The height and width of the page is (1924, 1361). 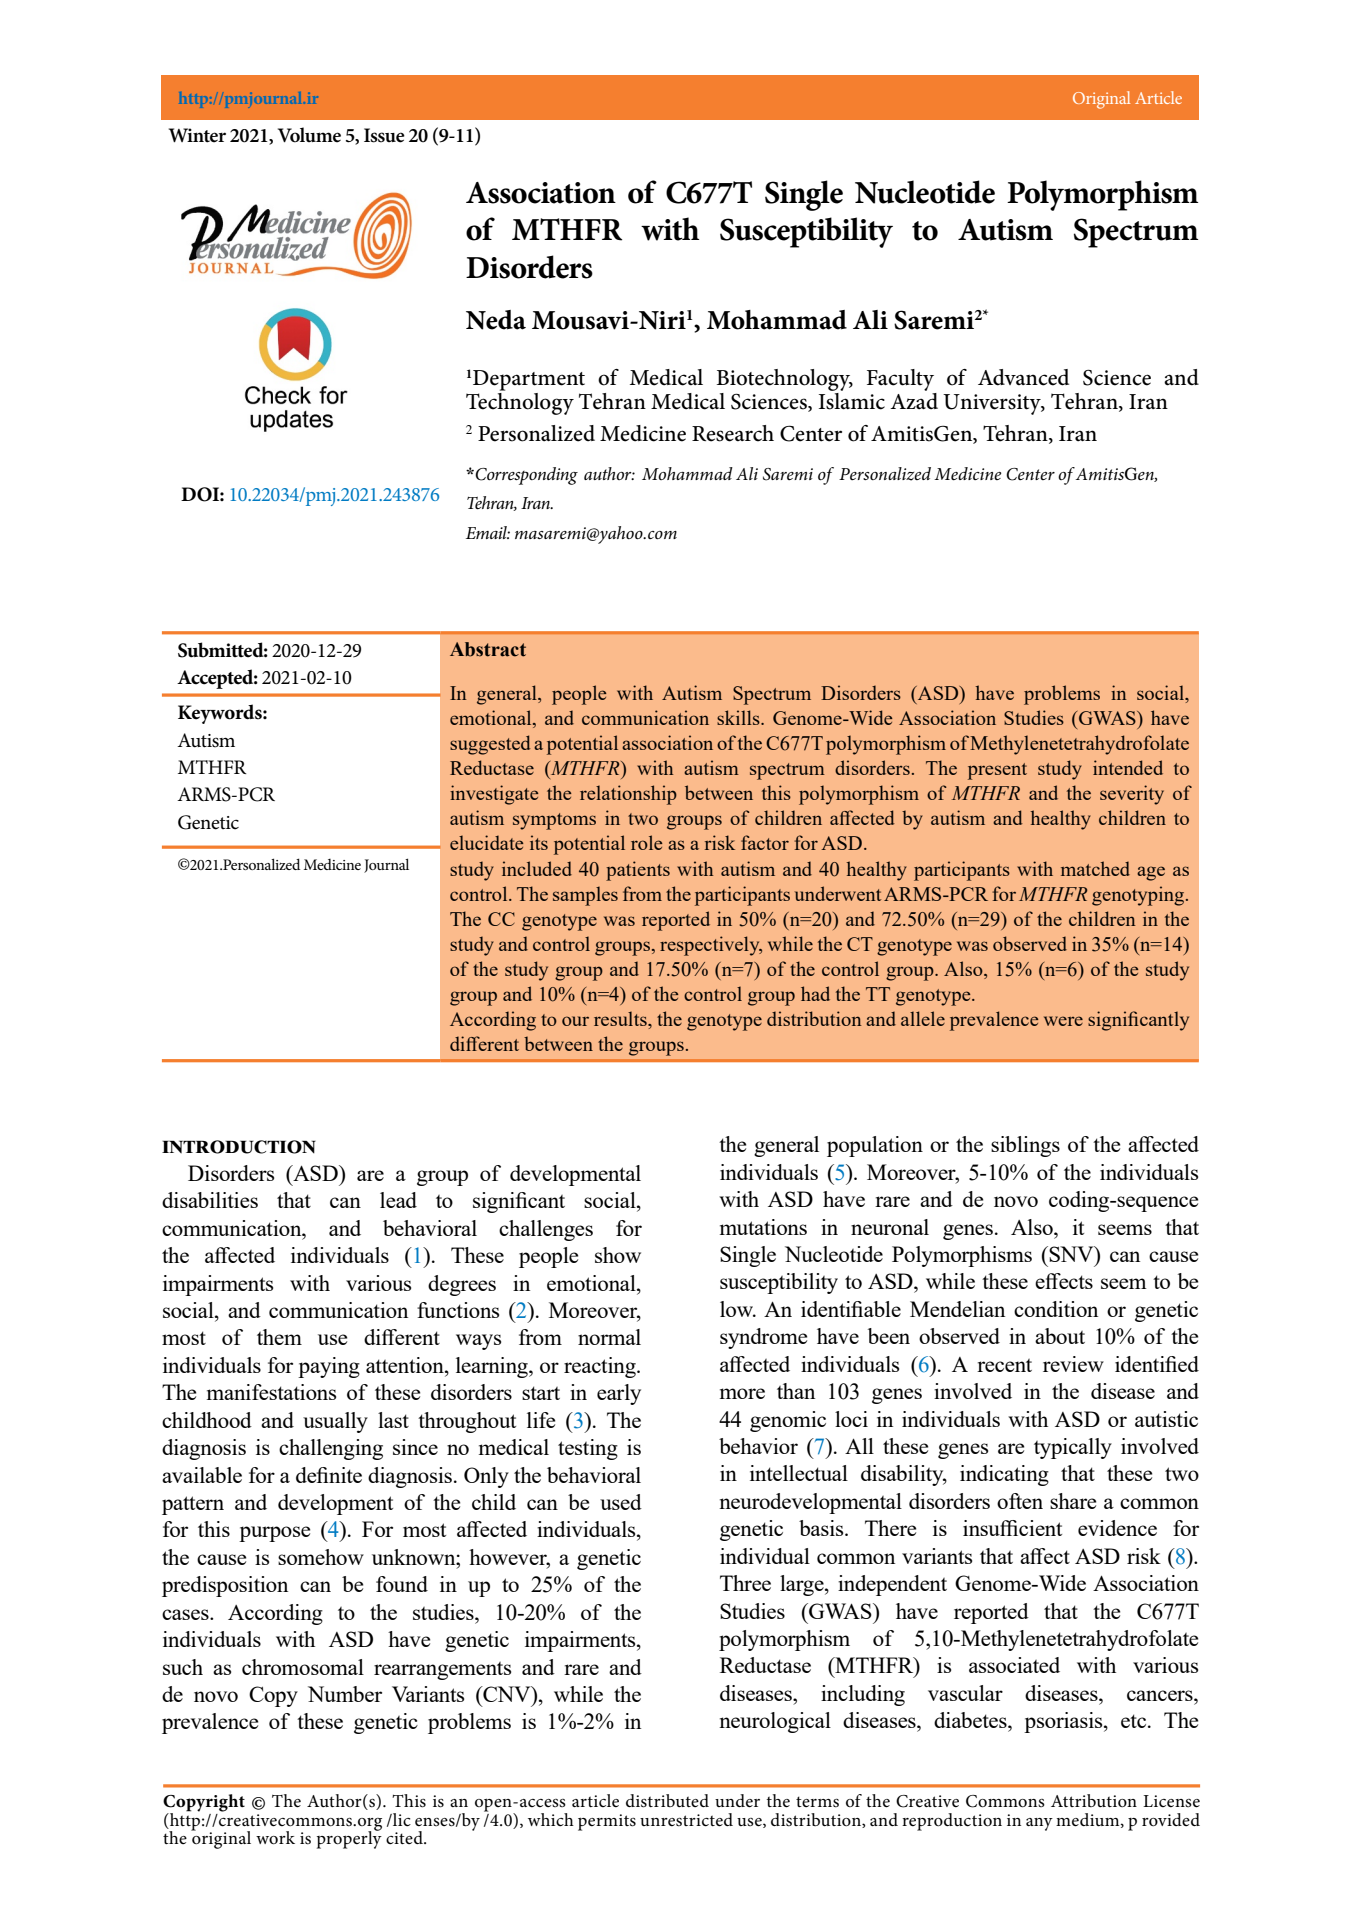 I want to click on Introduction, so click(x=239, y=1147).
